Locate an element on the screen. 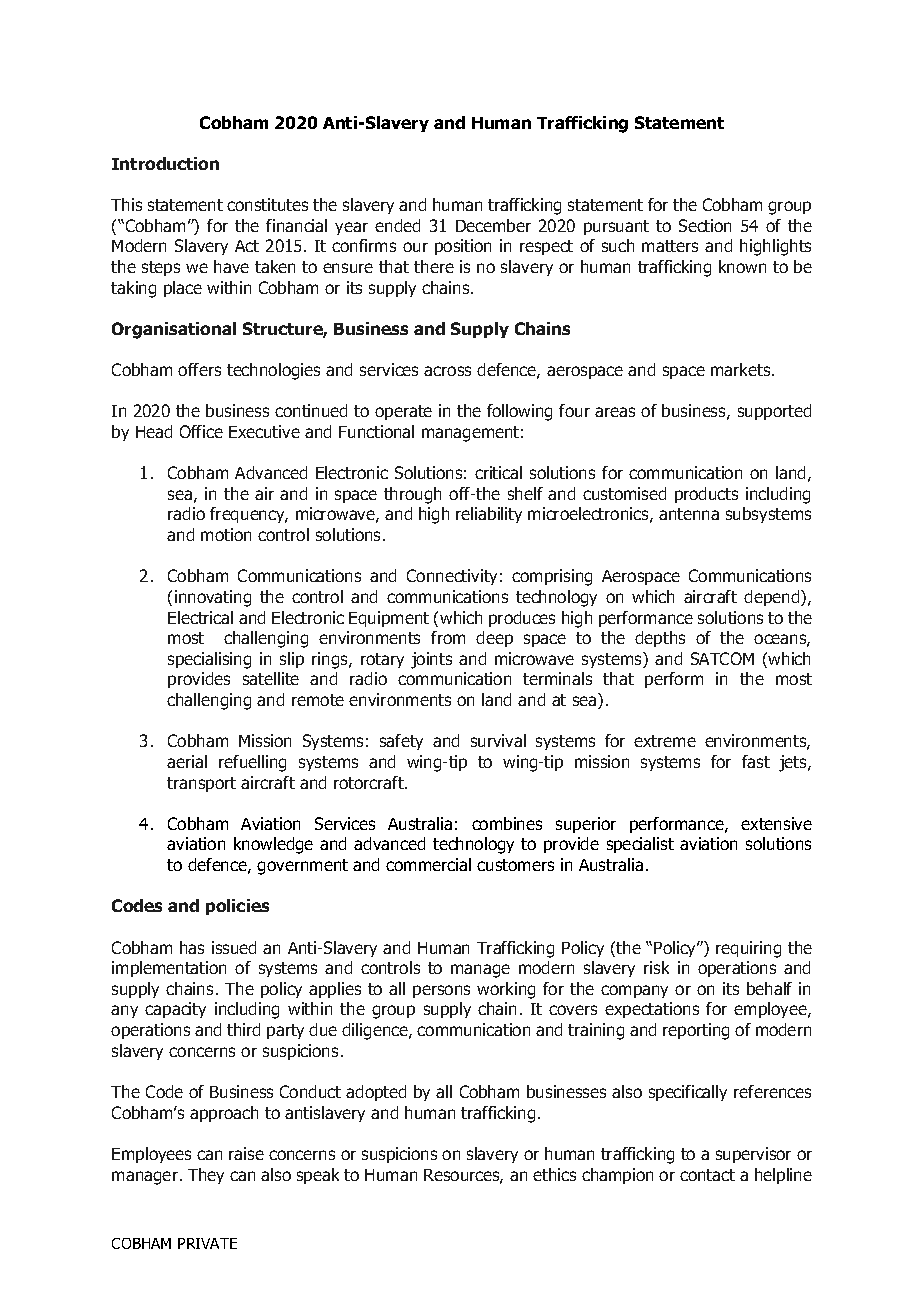 Image resolution: width=924 pixels, height=1308 pixels. extreme is located at coordinates (665, 741).
